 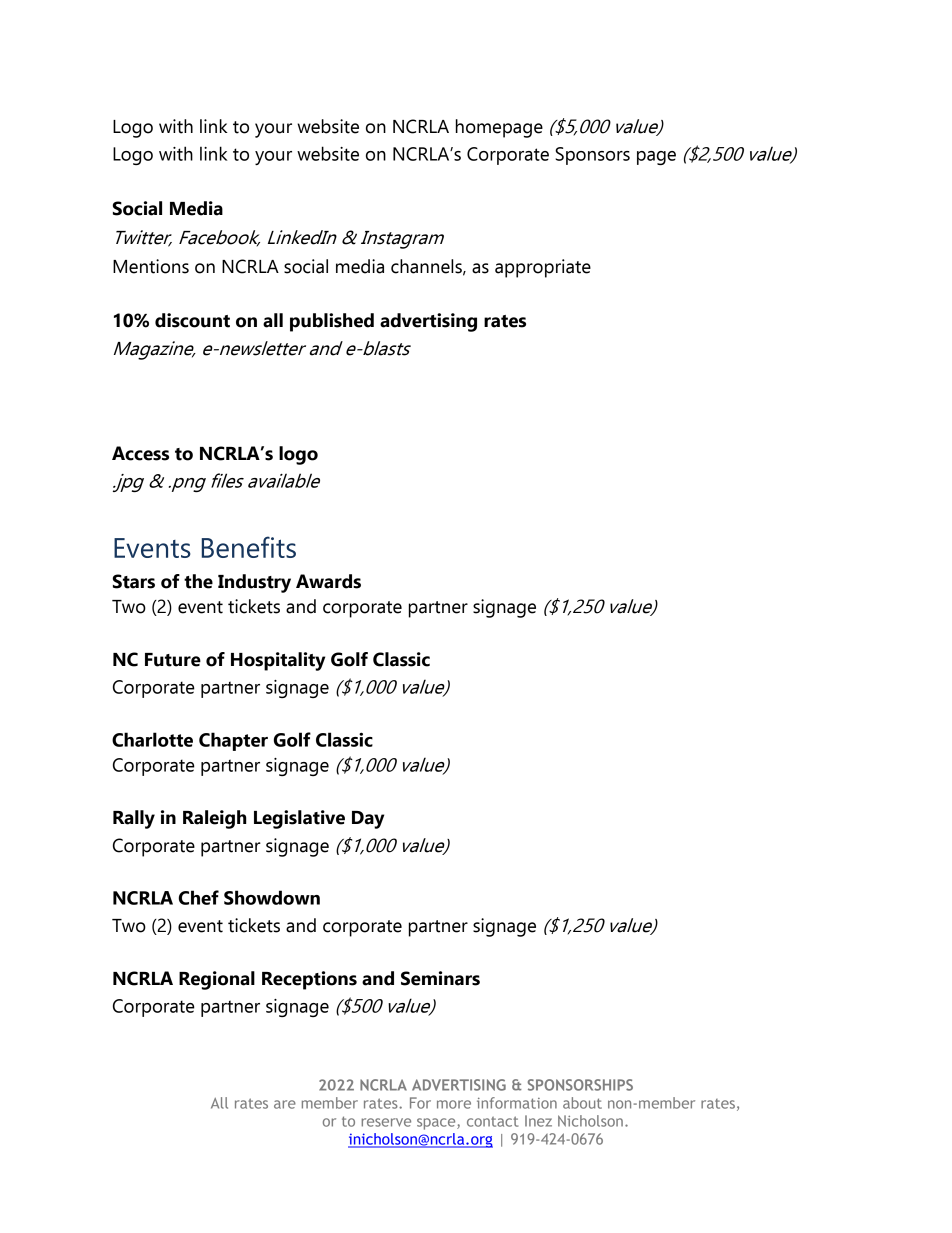 What do you see at coordinates (192, 320) in the image?
I see `discount` at bounding box center [192, 320].
